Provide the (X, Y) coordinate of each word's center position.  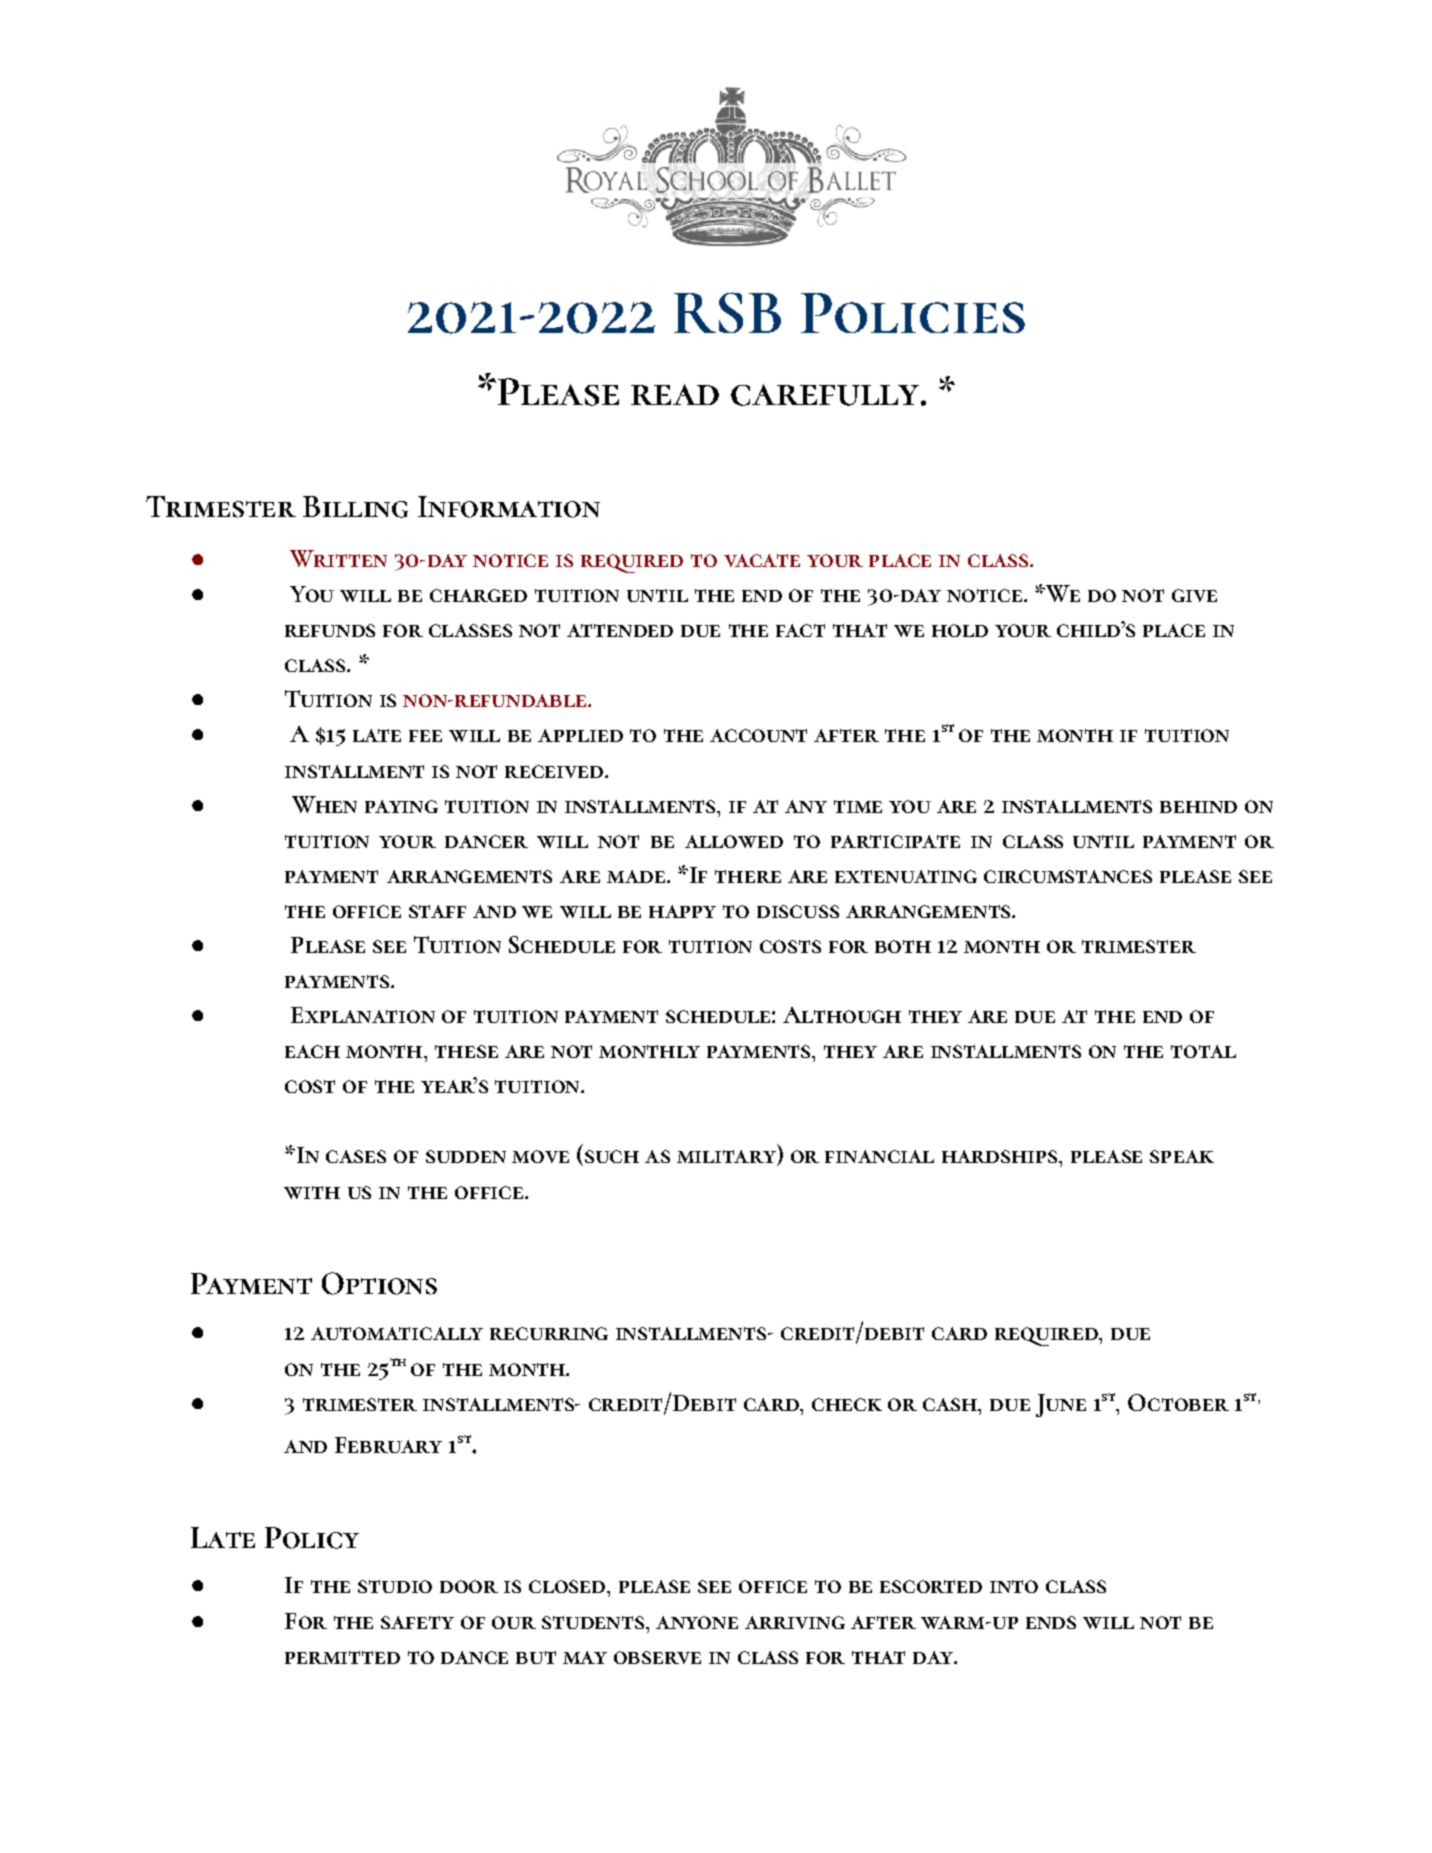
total (1203, 1051)
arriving (795, 1622)
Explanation (363, 1015)
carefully (825, 395)
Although (842, 1015)
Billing (355, 507)
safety (417, 1622)
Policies (913, 313)
